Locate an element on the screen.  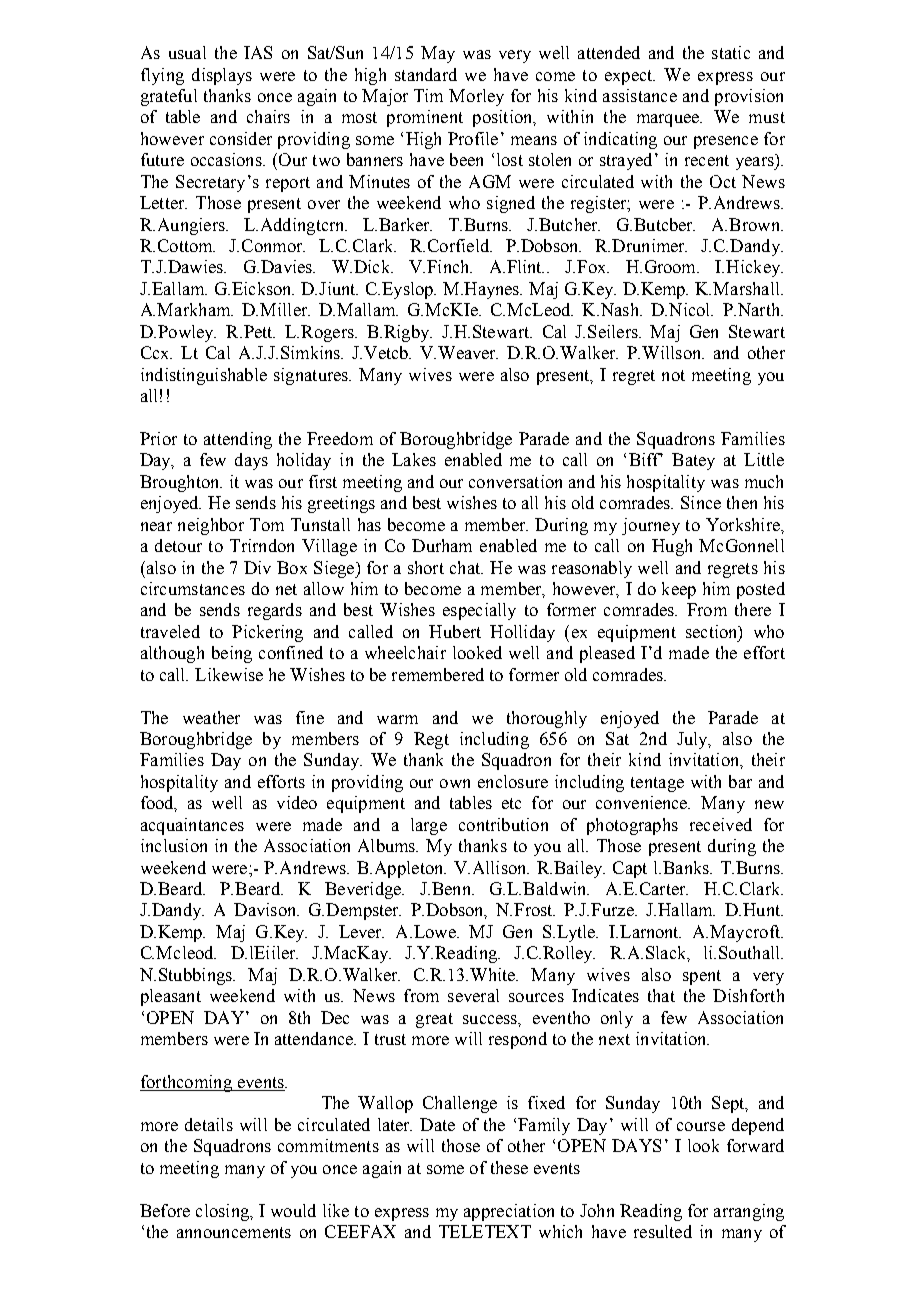
received is located at coordinates (721, 824).
